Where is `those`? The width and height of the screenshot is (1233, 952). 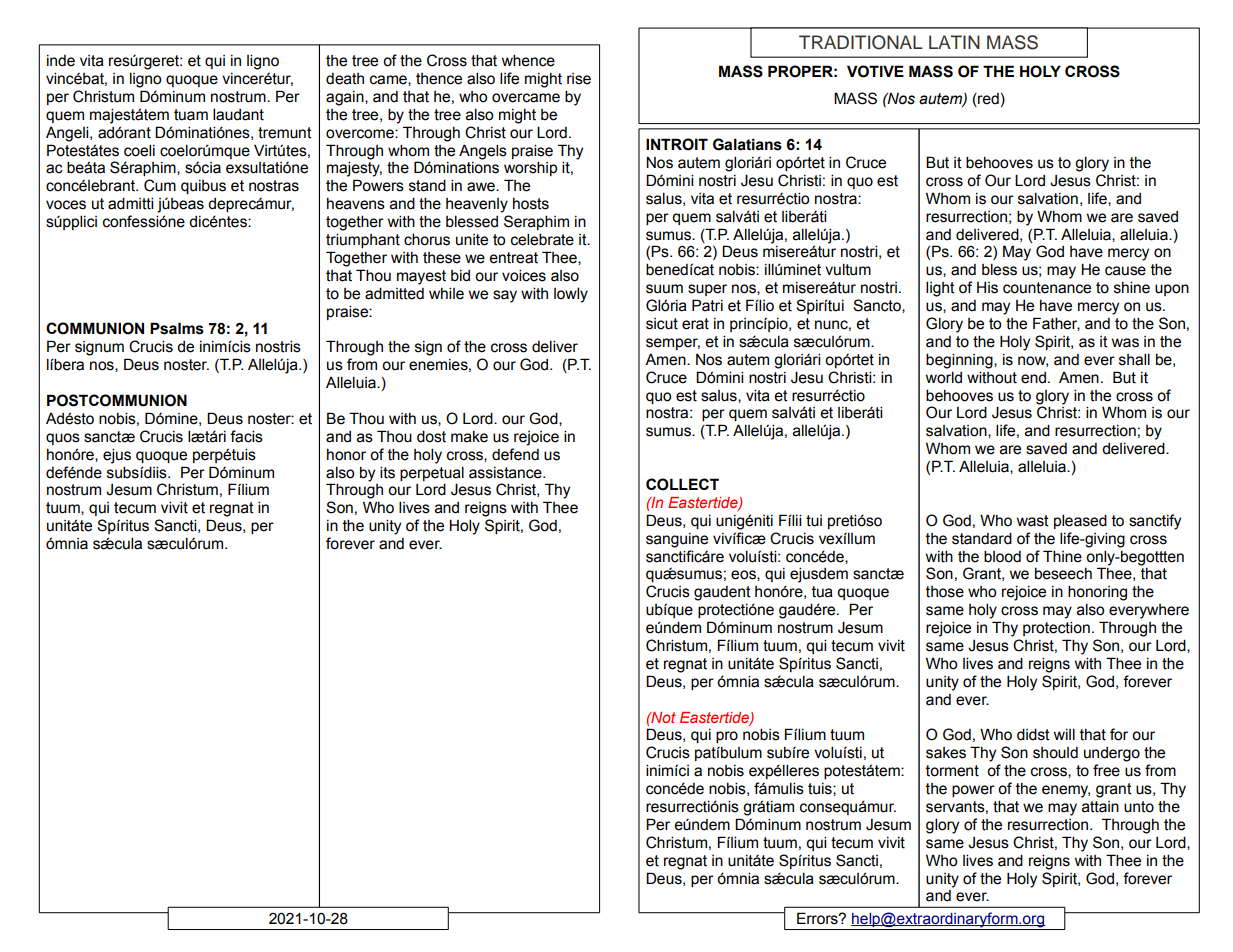
those is located at coordinates (945, 592).
